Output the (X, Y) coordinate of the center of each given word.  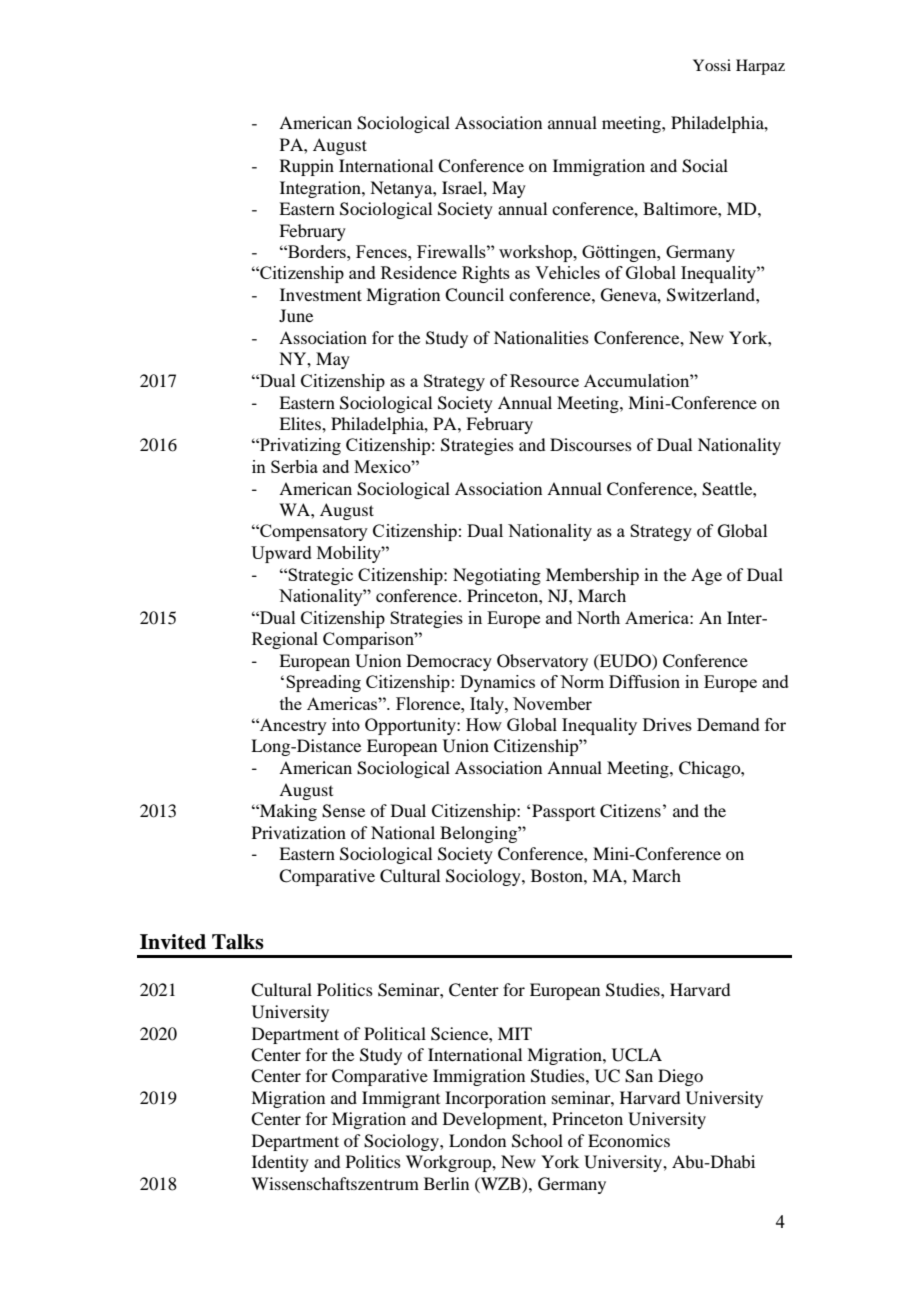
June (296, 315)
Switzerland (712, 295)
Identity (280, 1163)
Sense (343, 811)
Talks (238, 942)
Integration (321, 189)
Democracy (449, 662)
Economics (629, 1140)
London (477, 1140)
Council (474, 295)
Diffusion (644, 681)
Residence (419, 272)
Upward (281, 554)
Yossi (712, 65)
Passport (563, 812)
